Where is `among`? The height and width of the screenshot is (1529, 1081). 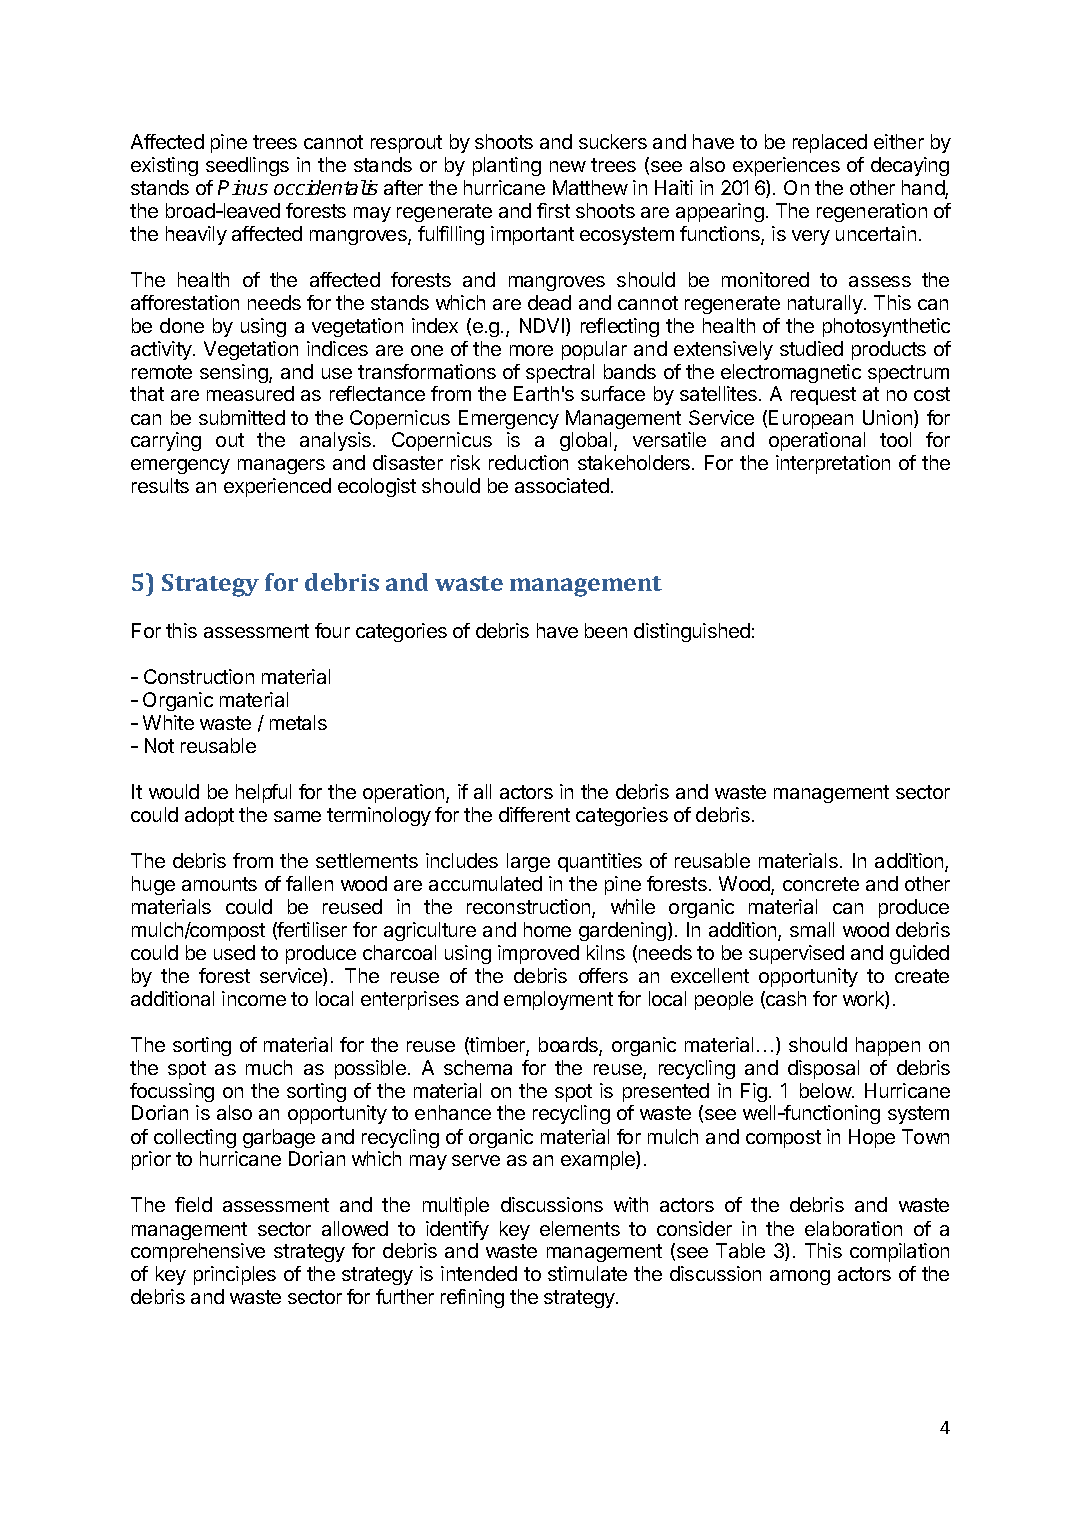
among is located at coordinates (800, 1277).
